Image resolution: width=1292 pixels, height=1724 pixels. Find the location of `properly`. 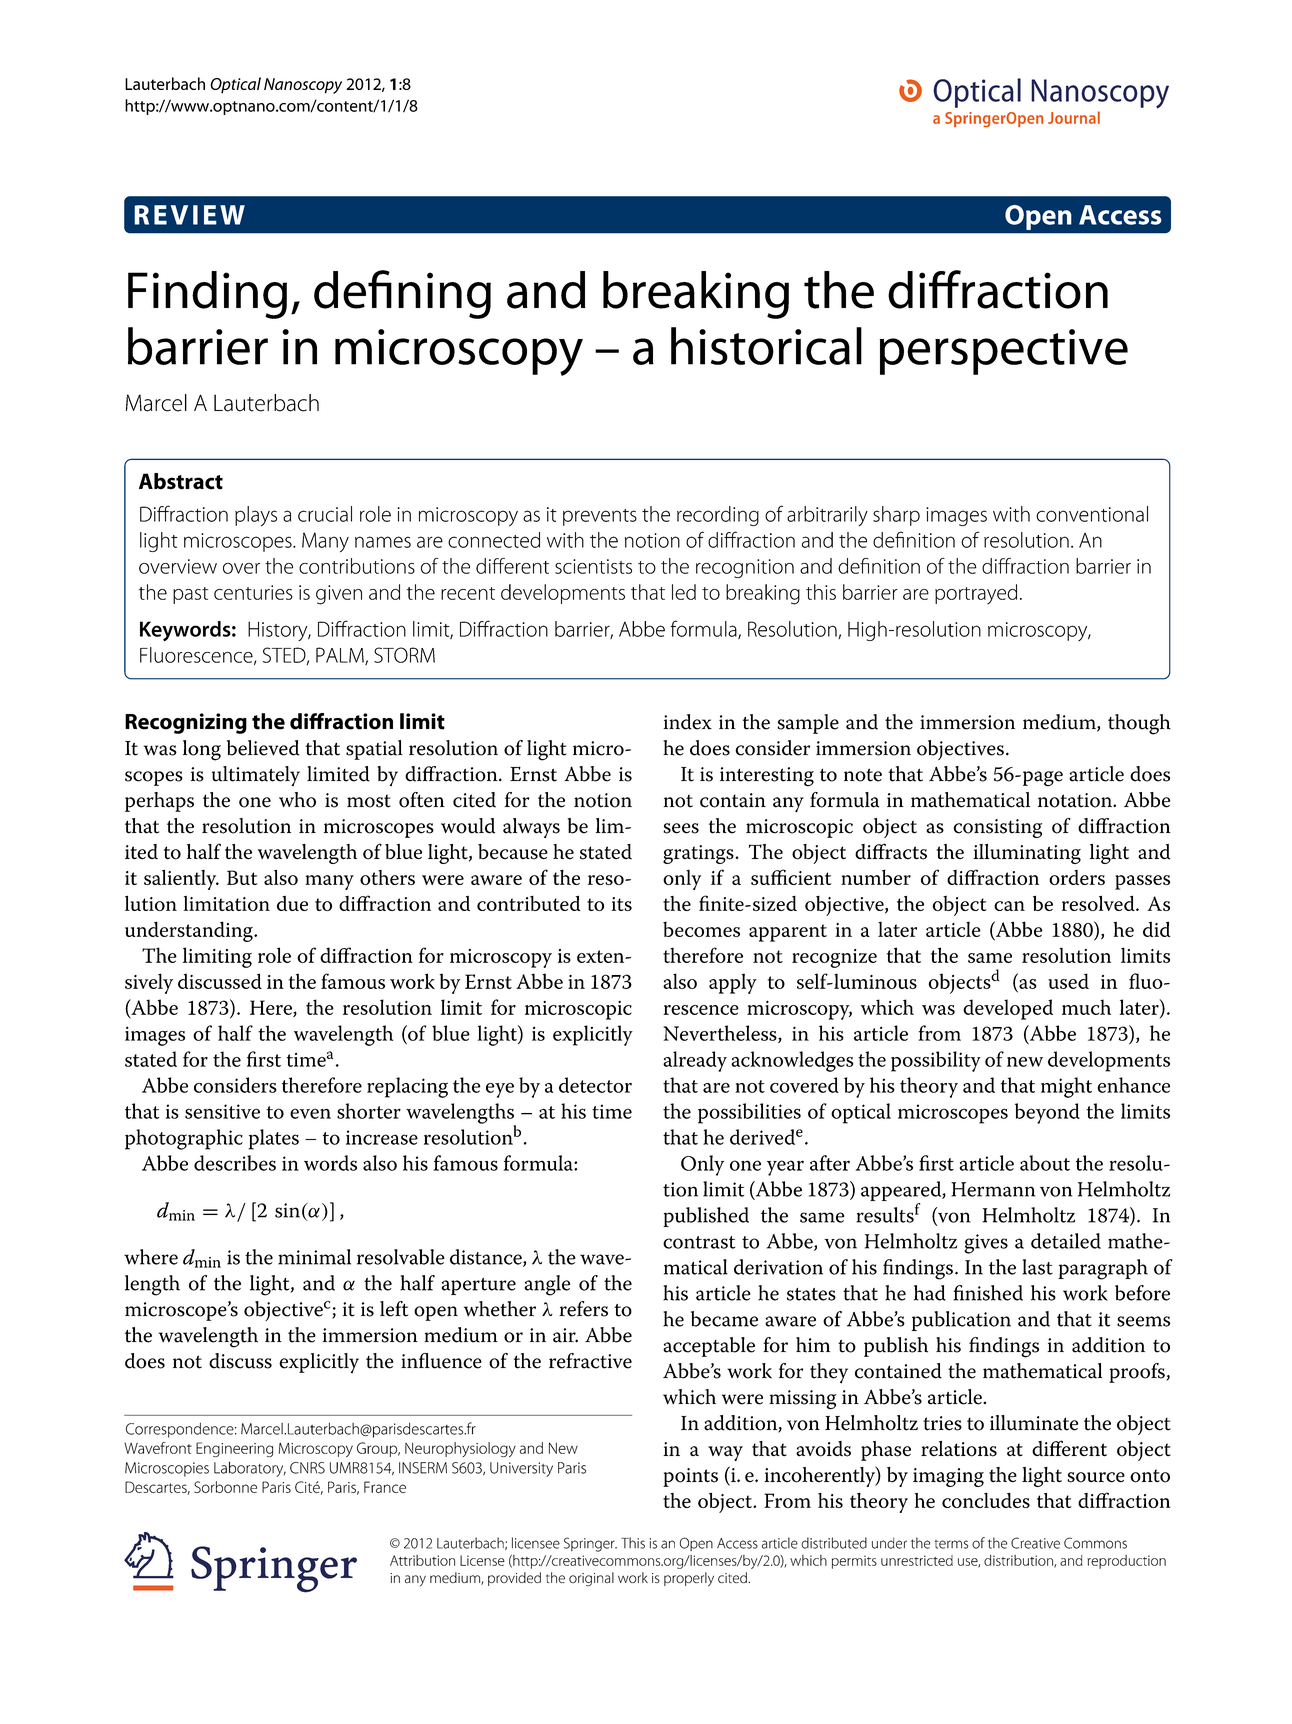

properly is located at coordinates (689, 1579).
